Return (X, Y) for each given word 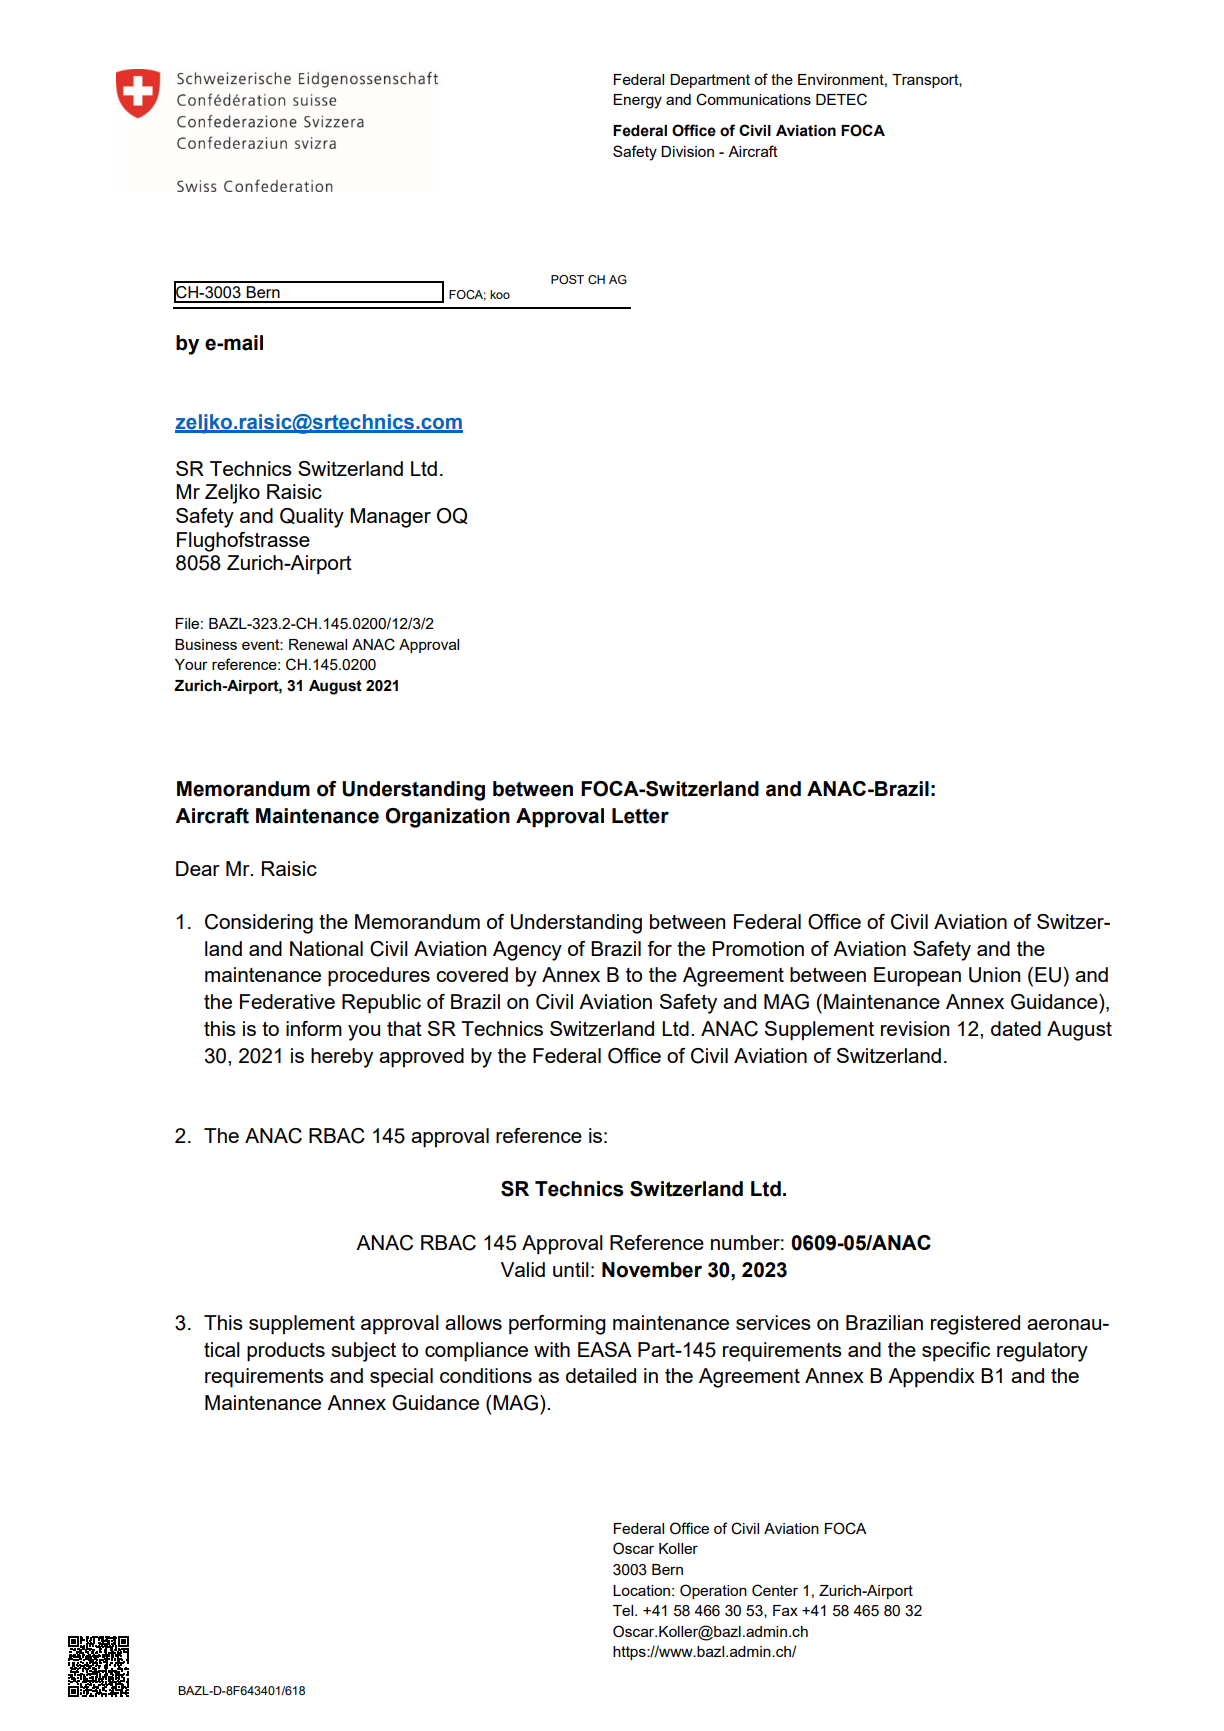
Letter (640, 816)
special (401, 1378)
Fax (785, 1610)
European (917, 977)
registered (975, 1325)
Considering (259, 924)
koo (500, 294)
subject (363, 1352)
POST (567, 279)
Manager (390, 518)
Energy (637, 101)
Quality (312, 518)
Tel (624, 1610)
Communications (753, 99)
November (652, 1270)
